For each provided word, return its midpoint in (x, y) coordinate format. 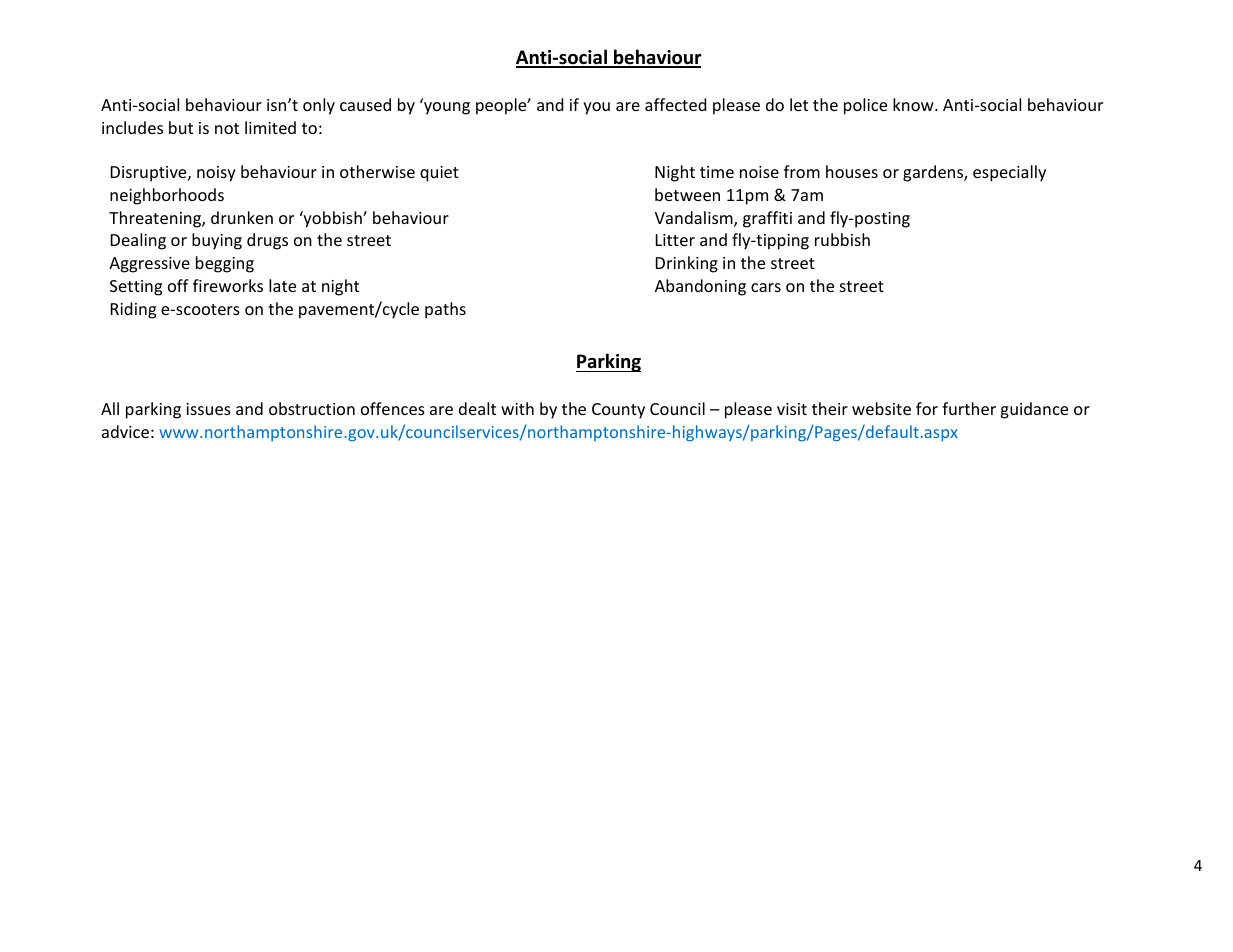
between (687, 194)
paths (445, 310)
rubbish (842, 239)
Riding (133, 310)
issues (208, 409)
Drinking (687, 264)
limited (270, 127)
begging (225, 264)
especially (1009, 173)
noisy (216, 174)
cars (766, 287)
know (914, 104)
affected (676, 104)
